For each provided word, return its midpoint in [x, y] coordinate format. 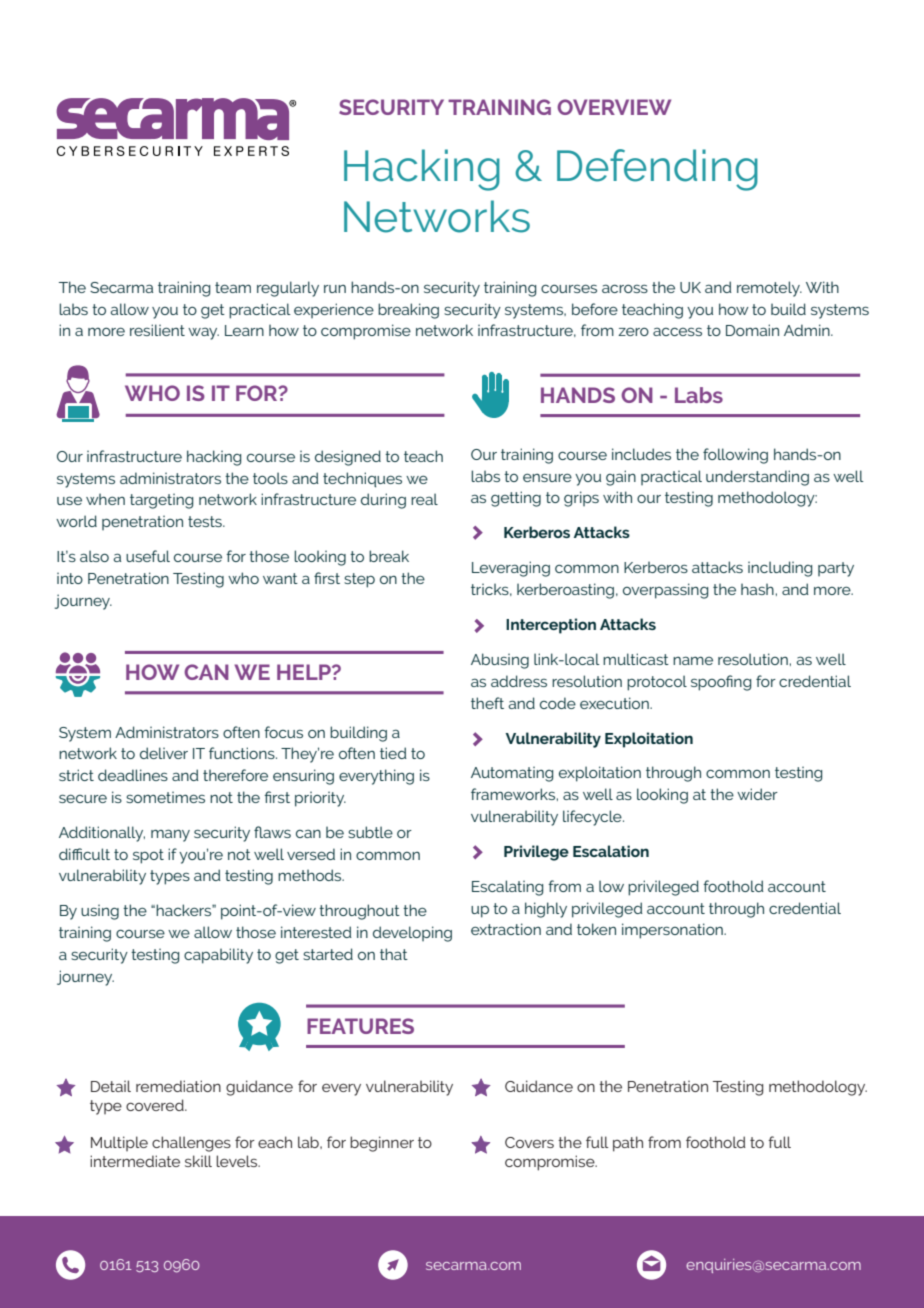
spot [148, 856]
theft [487, 703]
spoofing [721, 683]
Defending [657, 170]
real [424, 499]
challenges [191, 1144]
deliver [164, 753]
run [335, 289]
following [735, 456]
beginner [382, 1144]
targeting [161, 501]
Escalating [507, 888]
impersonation [673, 931]
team [233, 287]
